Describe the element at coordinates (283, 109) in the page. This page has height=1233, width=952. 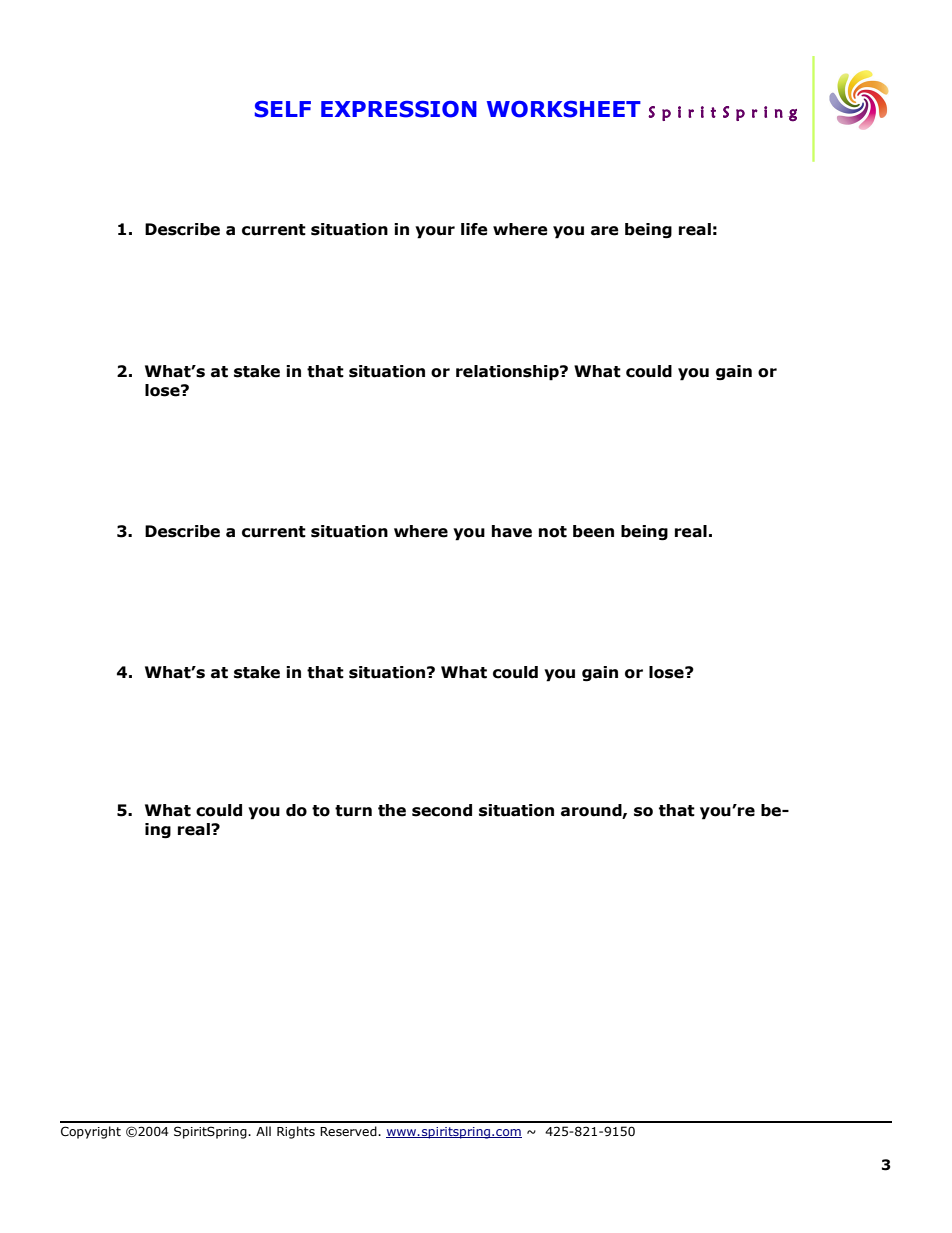
I see `SELF` at that location.
